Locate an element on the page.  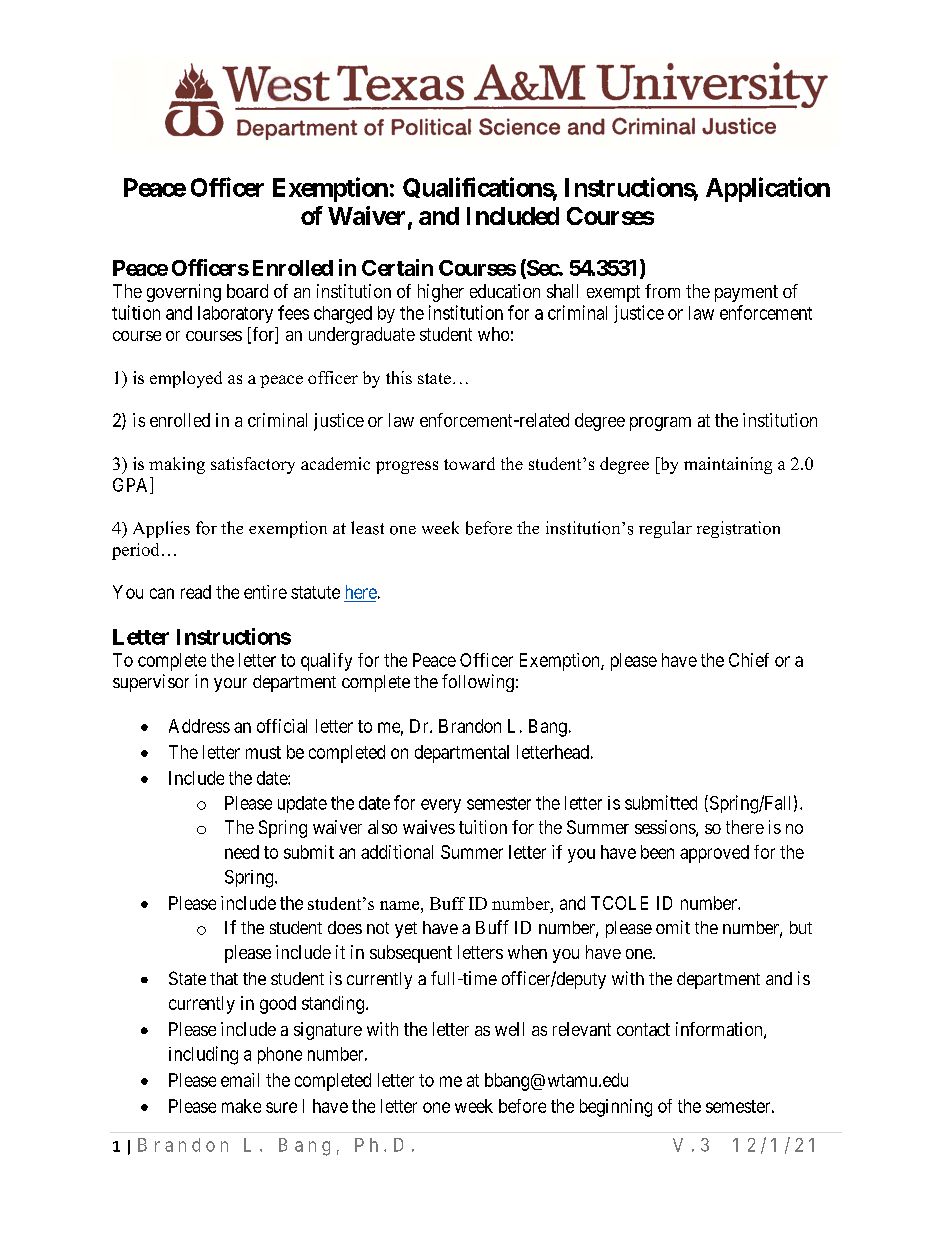
board is located at coordinates (247, 291).
